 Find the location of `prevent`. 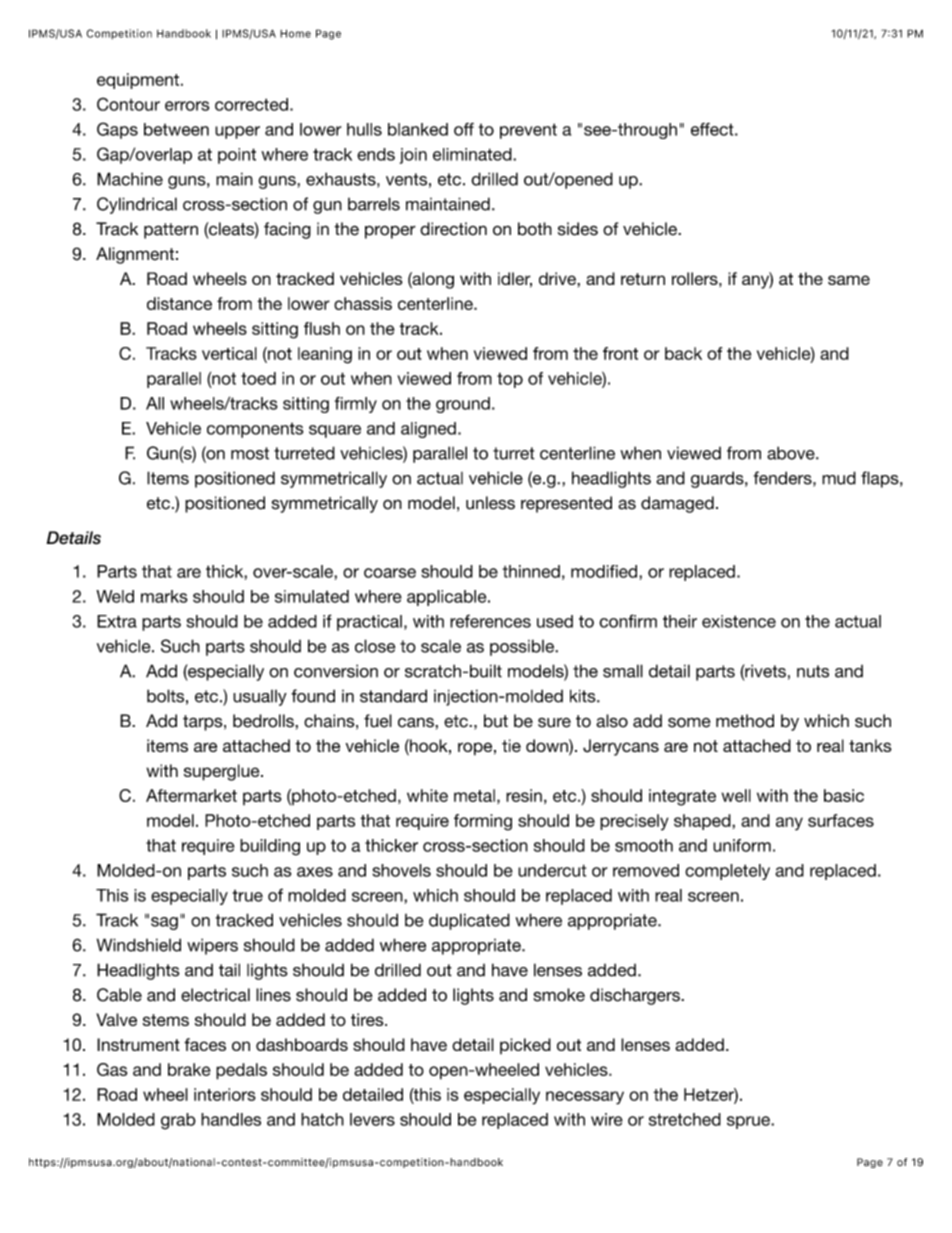

prevent is located at coordinates (528, 131).
